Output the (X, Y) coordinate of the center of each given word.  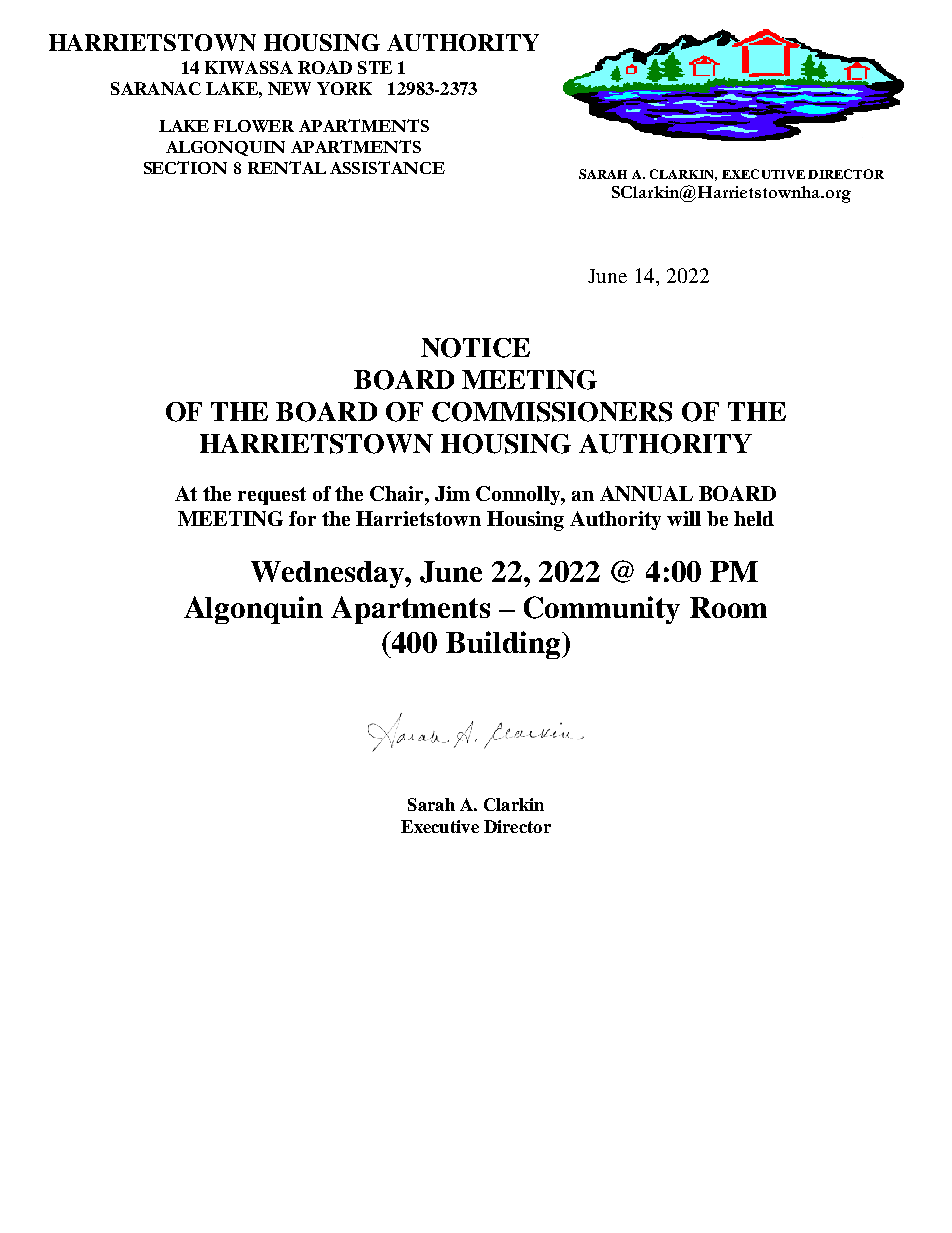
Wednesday (328, 574)
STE (375, 67)
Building (503, 645)
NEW (289, 88)
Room (728, 607)
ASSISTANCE (387, 167)
